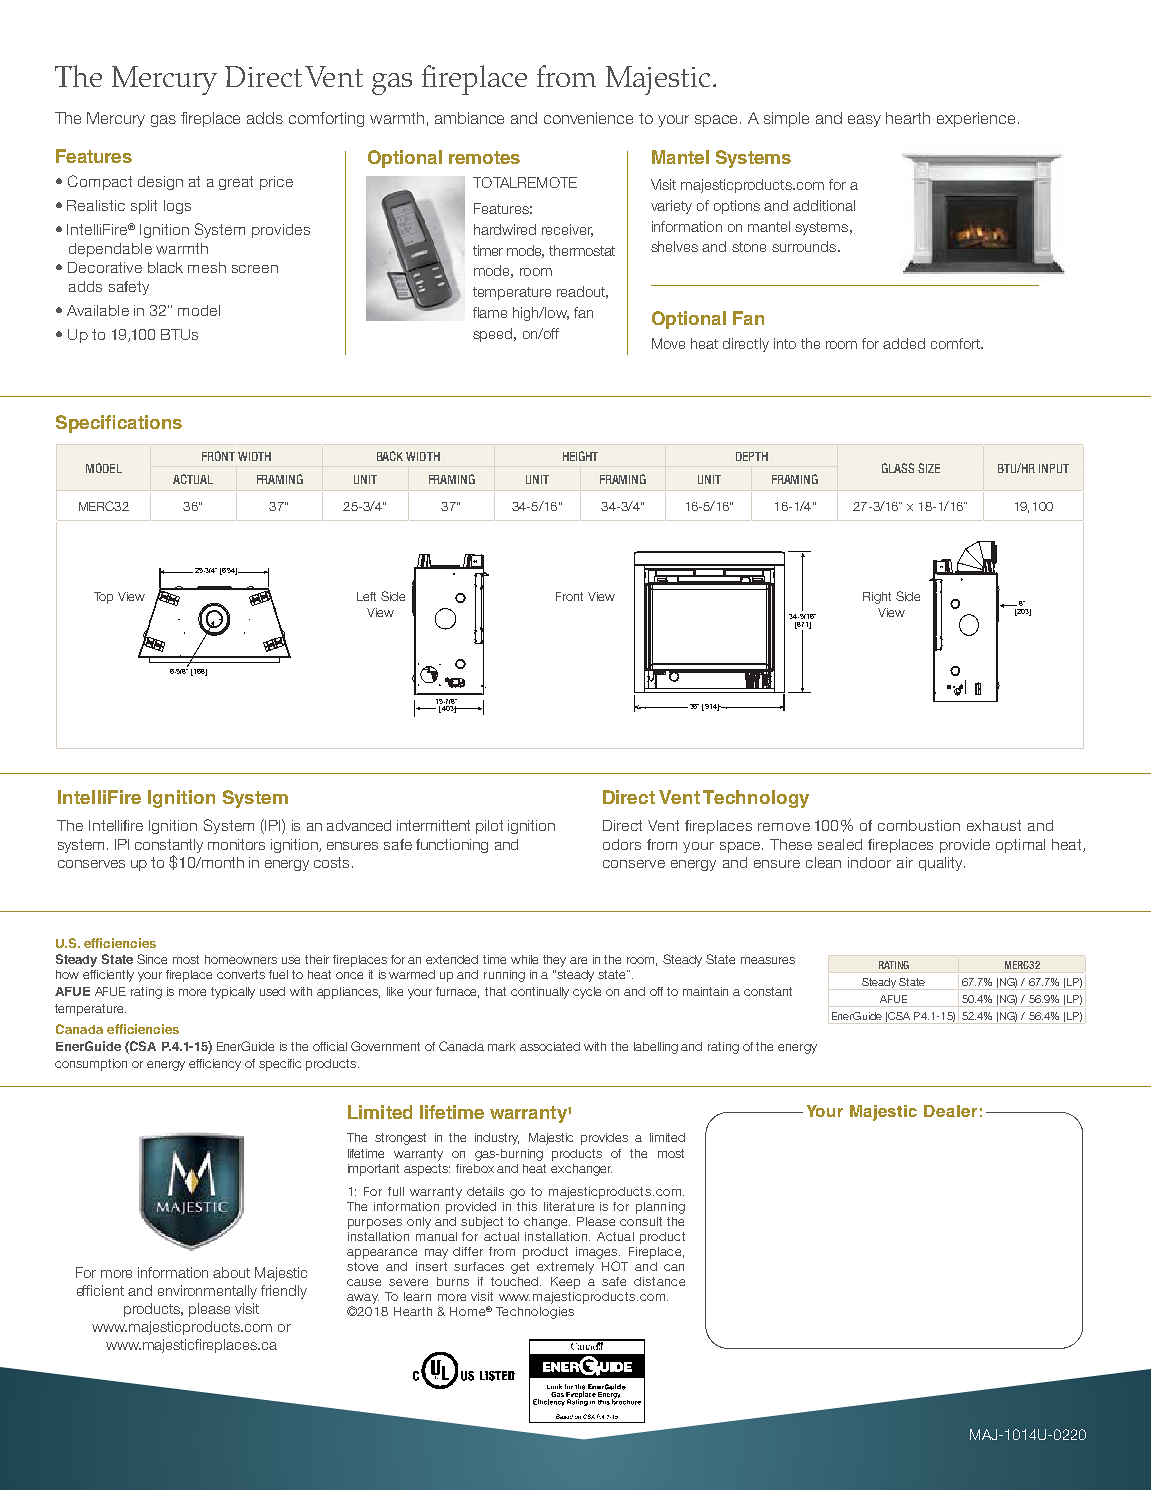  Describe the element at coordinates (489, 827) in the screenshot. I see `pilot` at that location.
